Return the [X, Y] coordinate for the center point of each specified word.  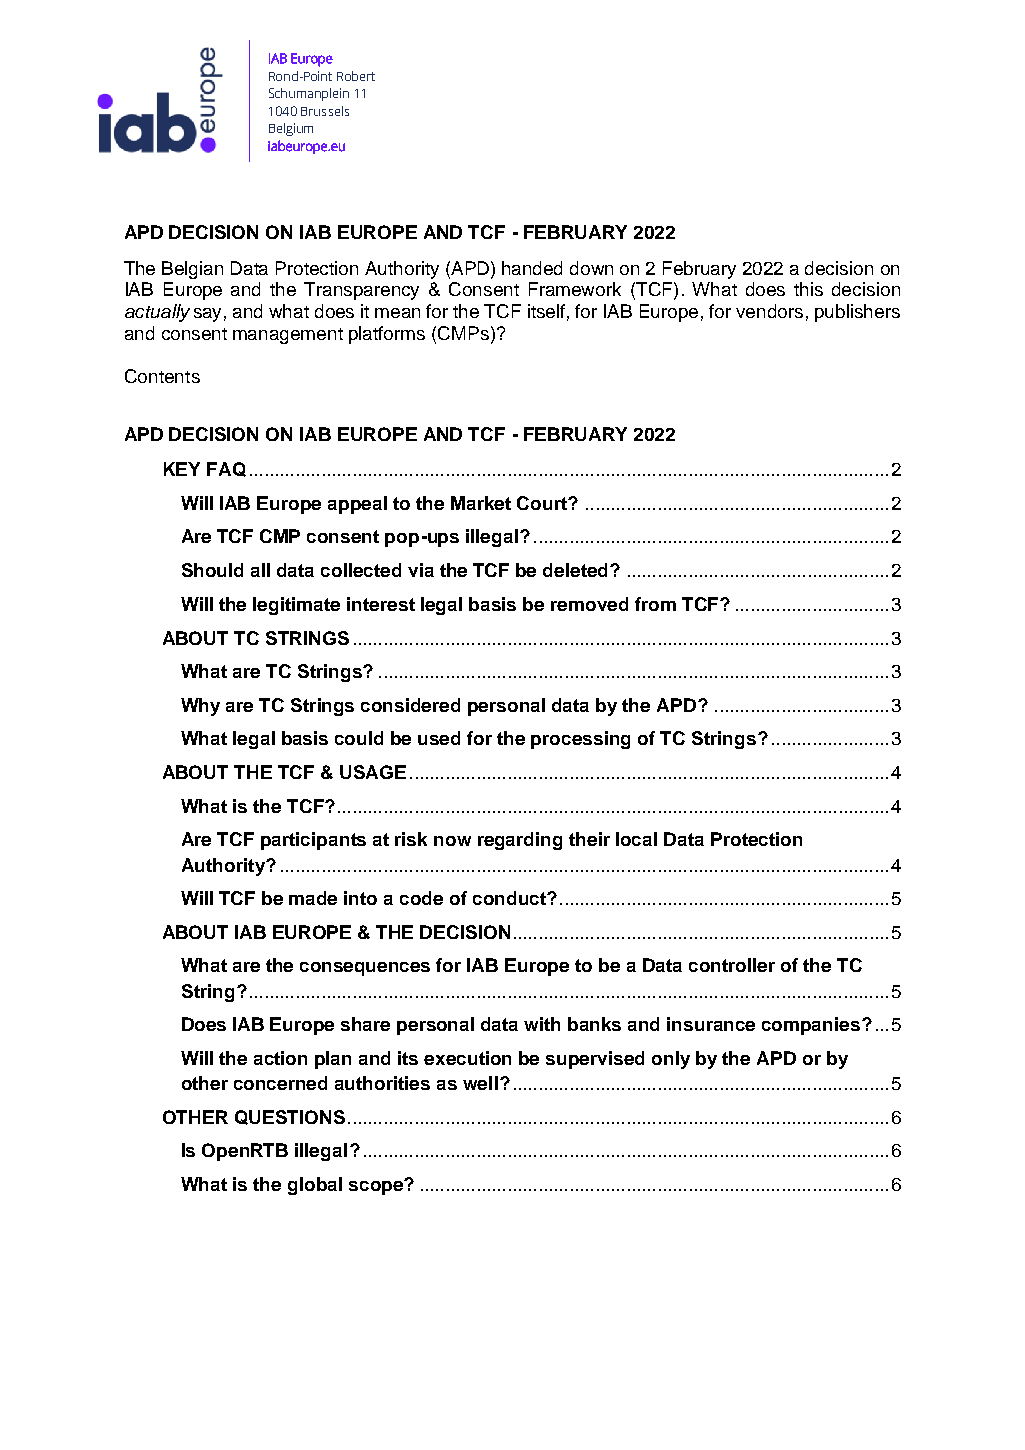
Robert [356, 76]
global [315, 1186]
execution [467, 1058]
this [808, 289]
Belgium [291, 129]
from [655, 604]
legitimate [296, 606]
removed [589, 604]
